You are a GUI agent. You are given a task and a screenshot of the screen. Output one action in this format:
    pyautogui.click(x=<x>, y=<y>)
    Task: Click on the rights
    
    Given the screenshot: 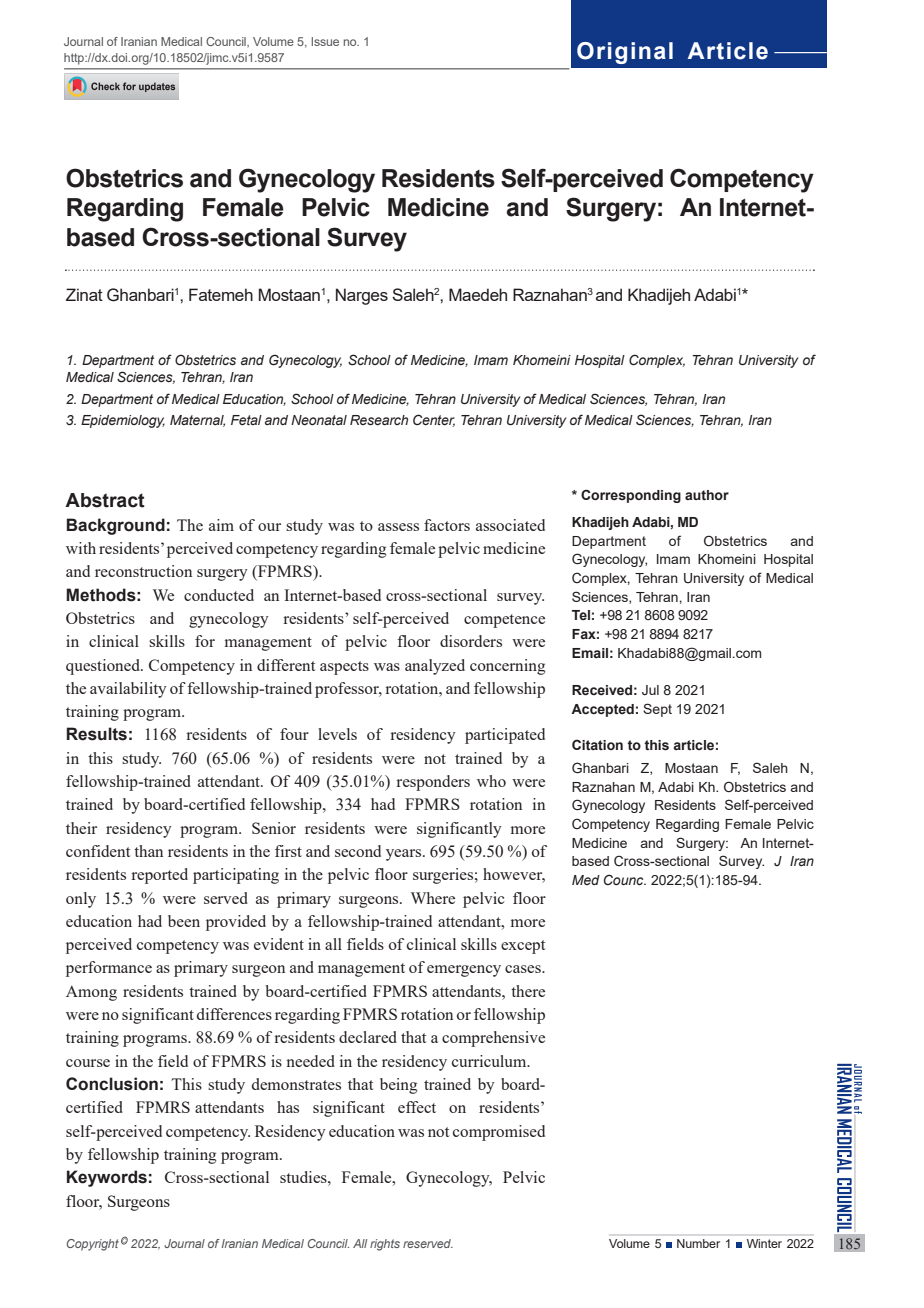 What is the action you would take?
    pyautogui.click(x=385, y=1245)
